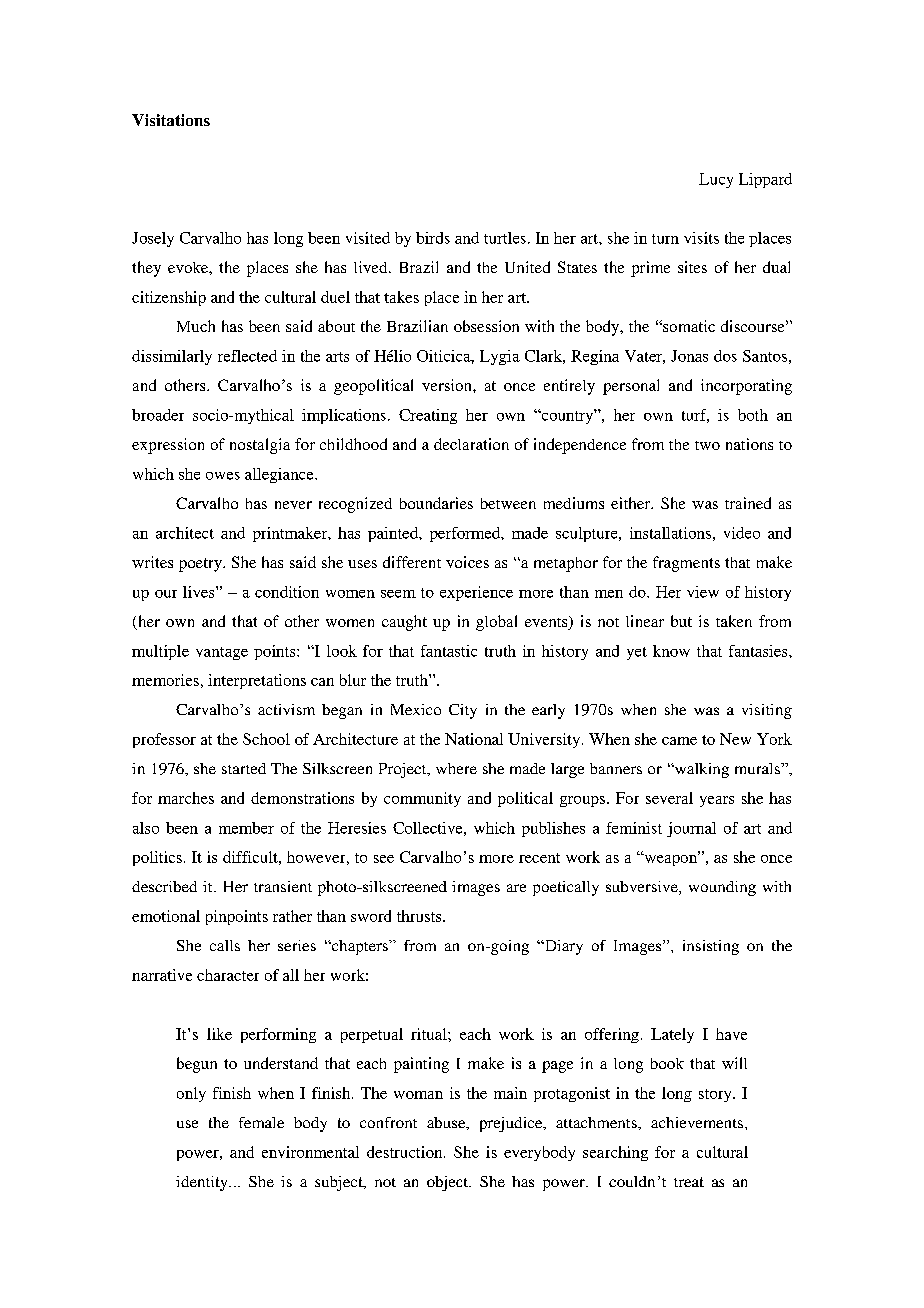  Describe the element at coordinates (246, 828) in the document. I see `member` at that location.
